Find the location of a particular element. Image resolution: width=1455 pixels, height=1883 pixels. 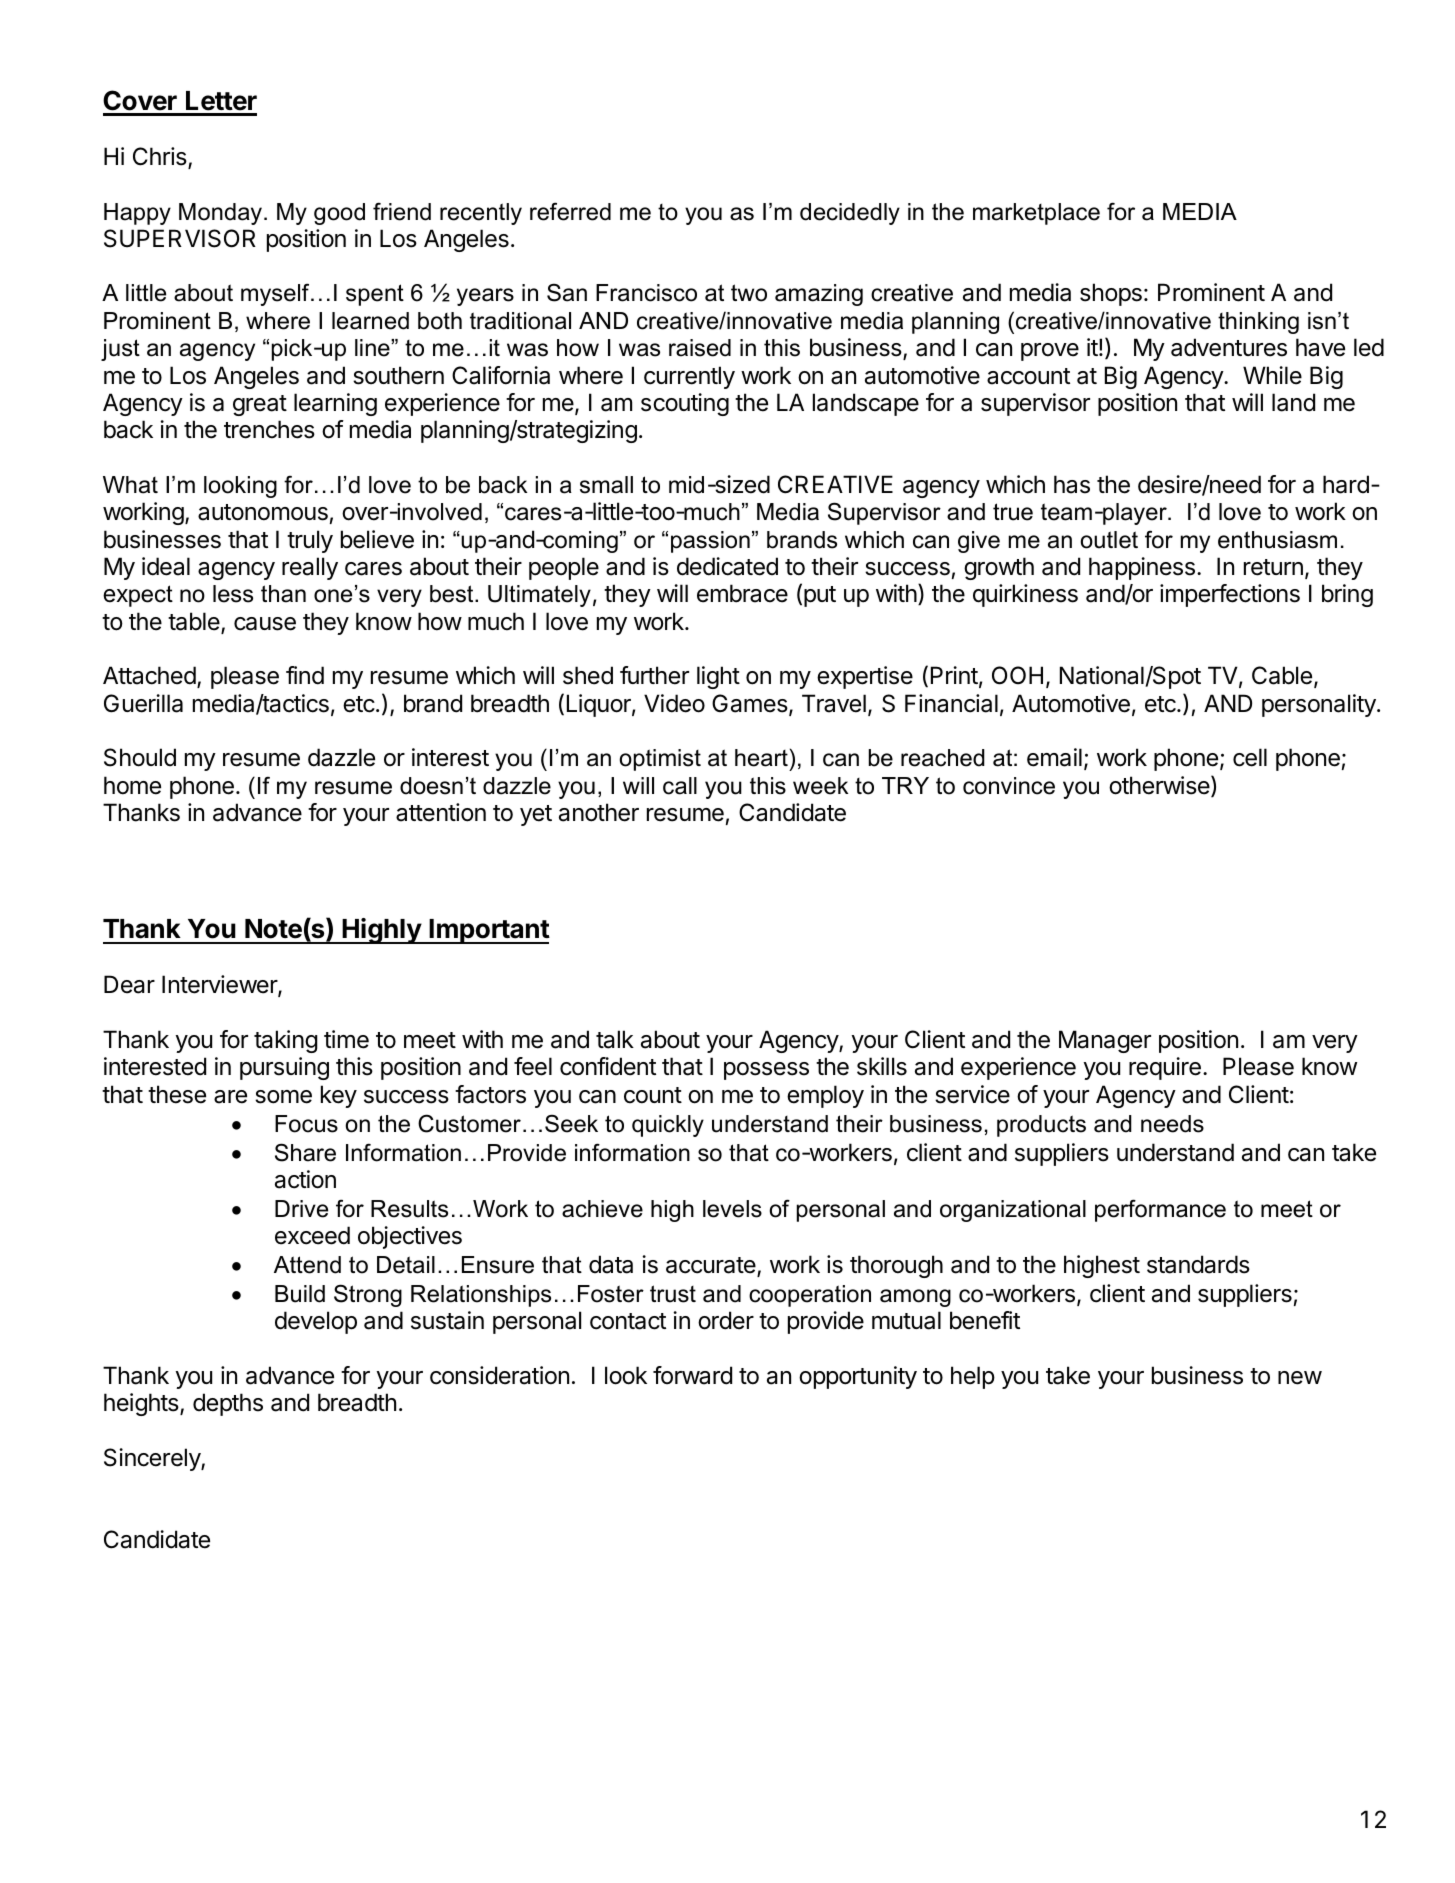

marketplace is located at coordinates (1036, 214).
